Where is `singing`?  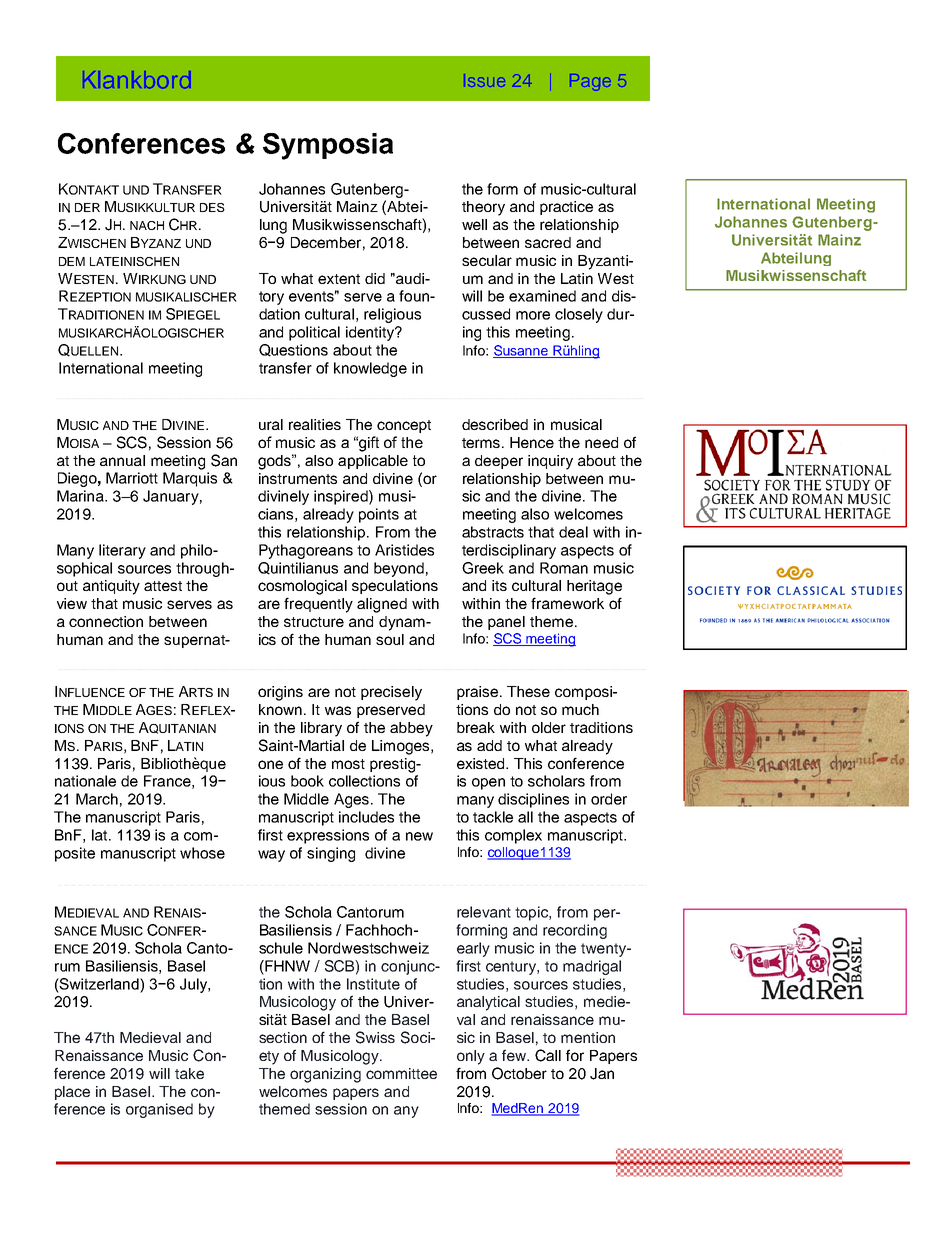 singing is located at coordinates (331, 854).
